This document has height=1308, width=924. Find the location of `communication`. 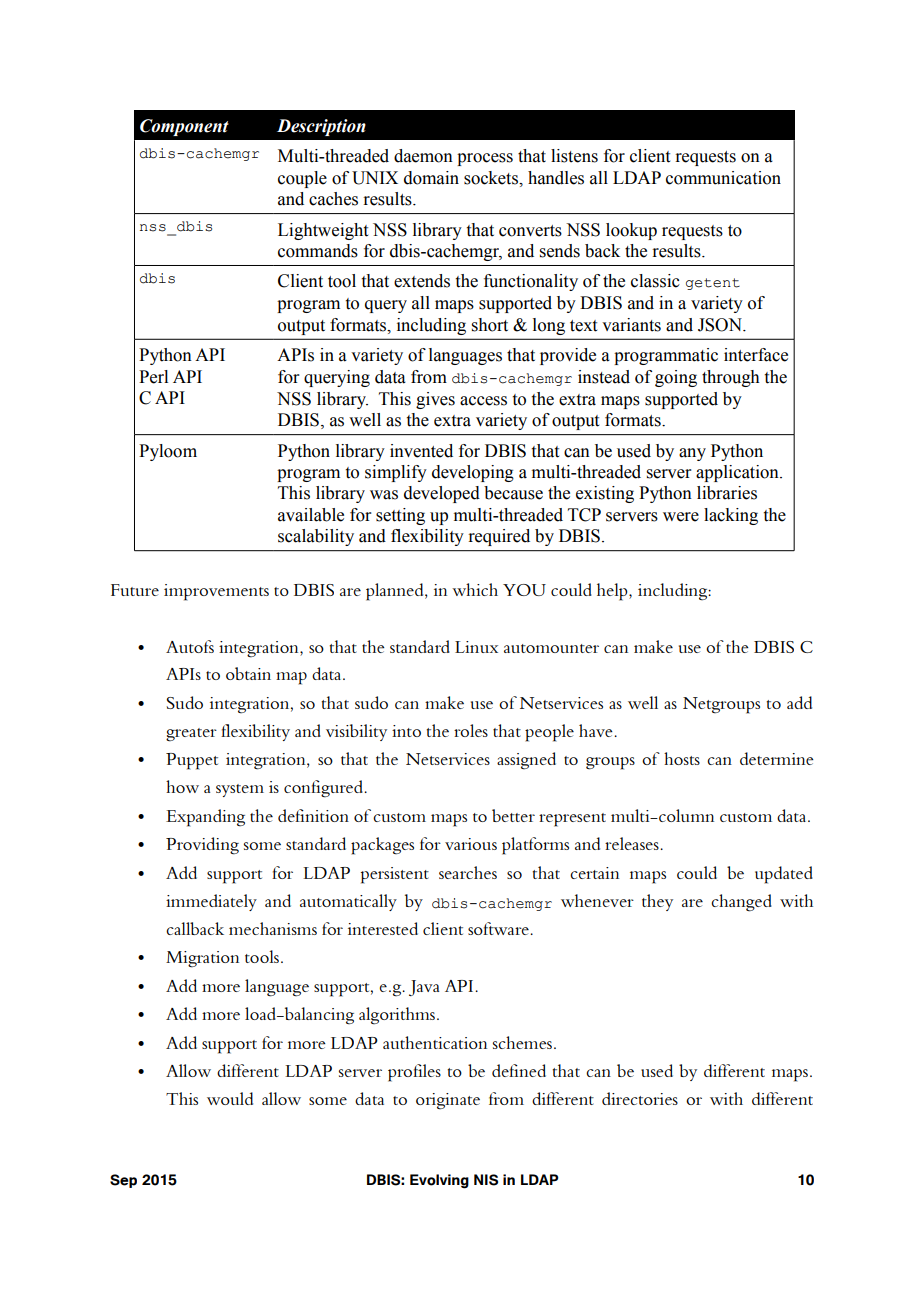

communication is located at coordinates (723, 178).
